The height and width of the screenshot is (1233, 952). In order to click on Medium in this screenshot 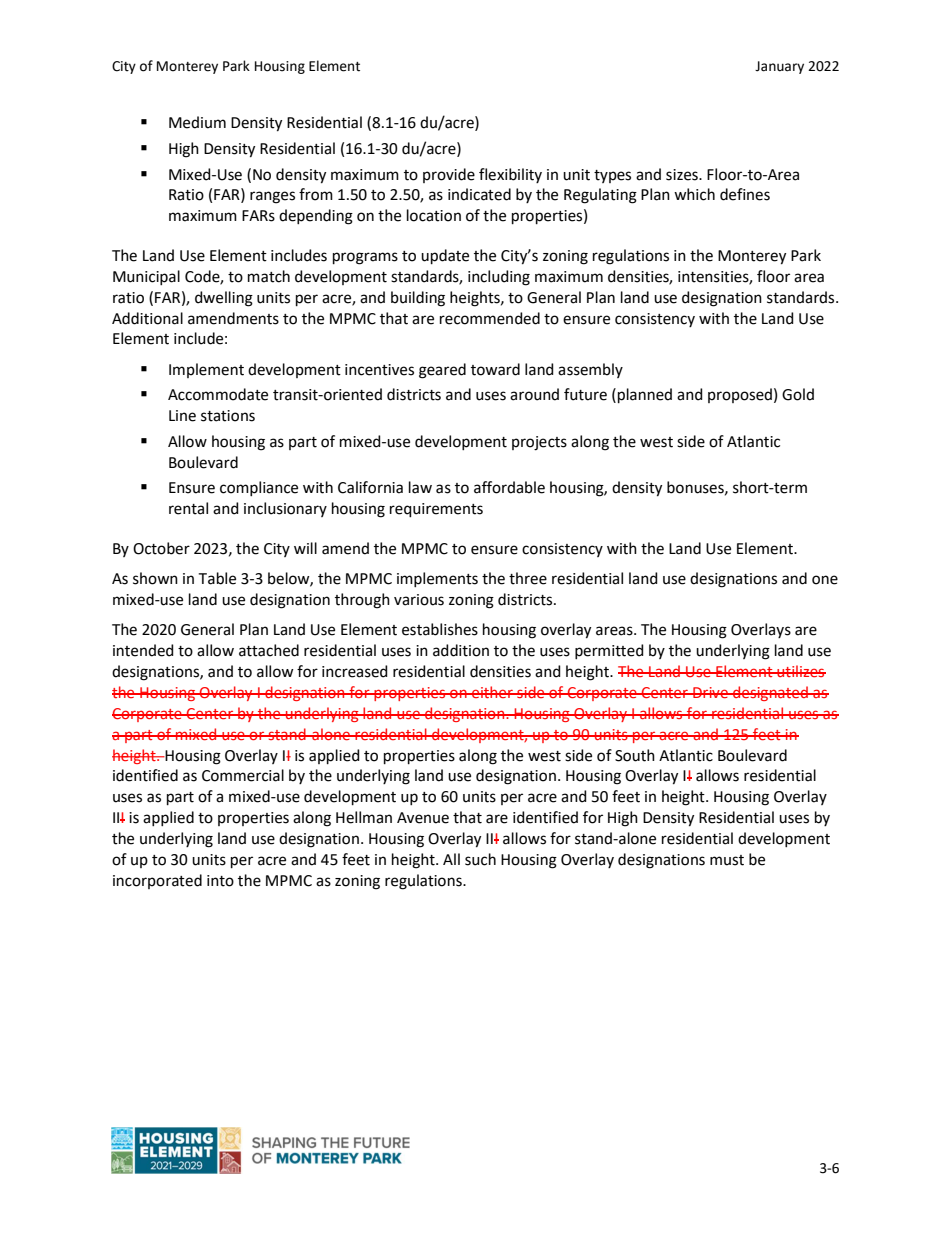, I will do `click(197, 122)`.
